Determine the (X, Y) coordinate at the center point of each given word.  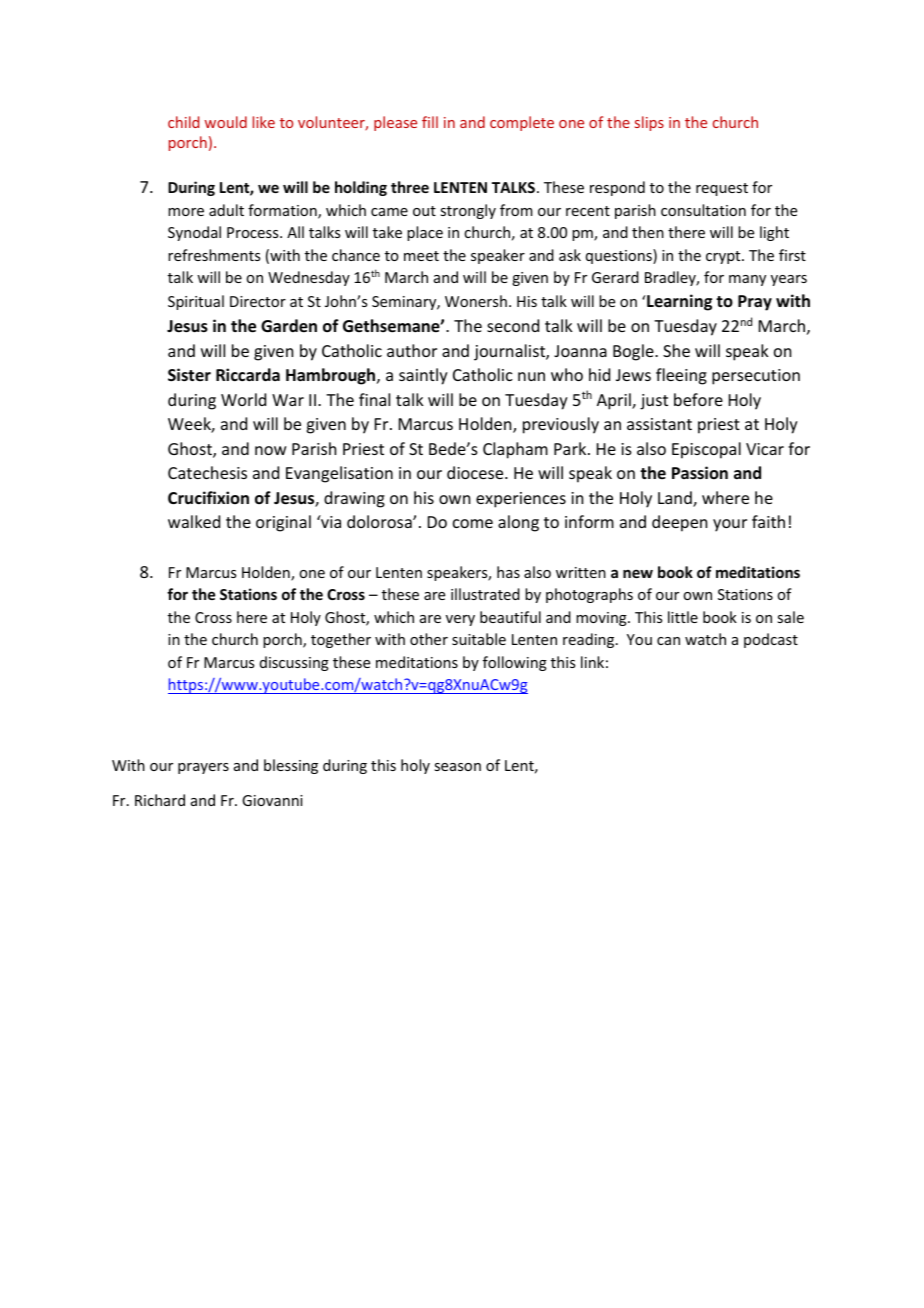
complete (522, 123)
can (668, 641)
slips (649, 123)
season (457, 767)
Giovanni (272, 800)
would (226, 122)
